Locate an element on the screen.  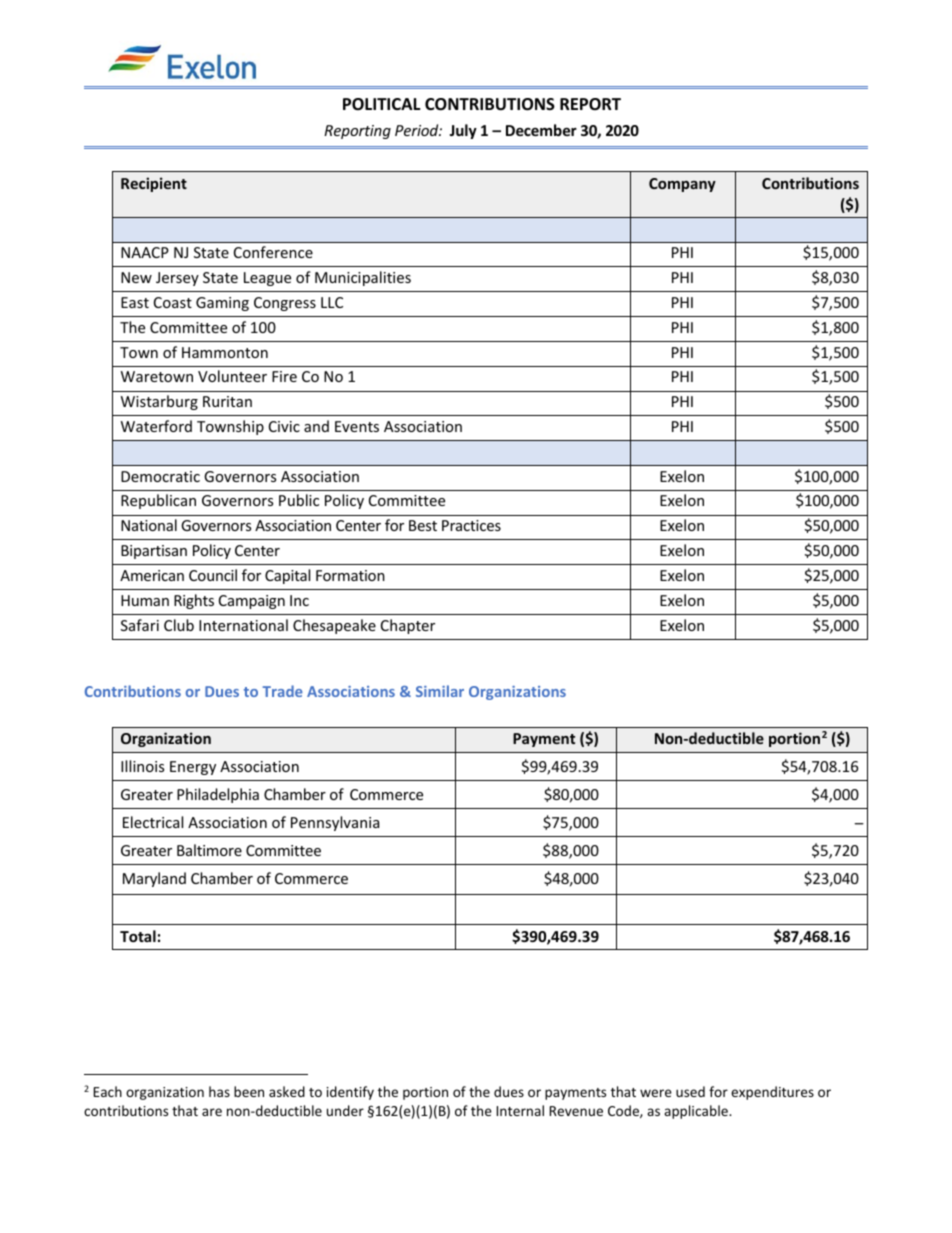
used is located at coordinates (690, 1091).
